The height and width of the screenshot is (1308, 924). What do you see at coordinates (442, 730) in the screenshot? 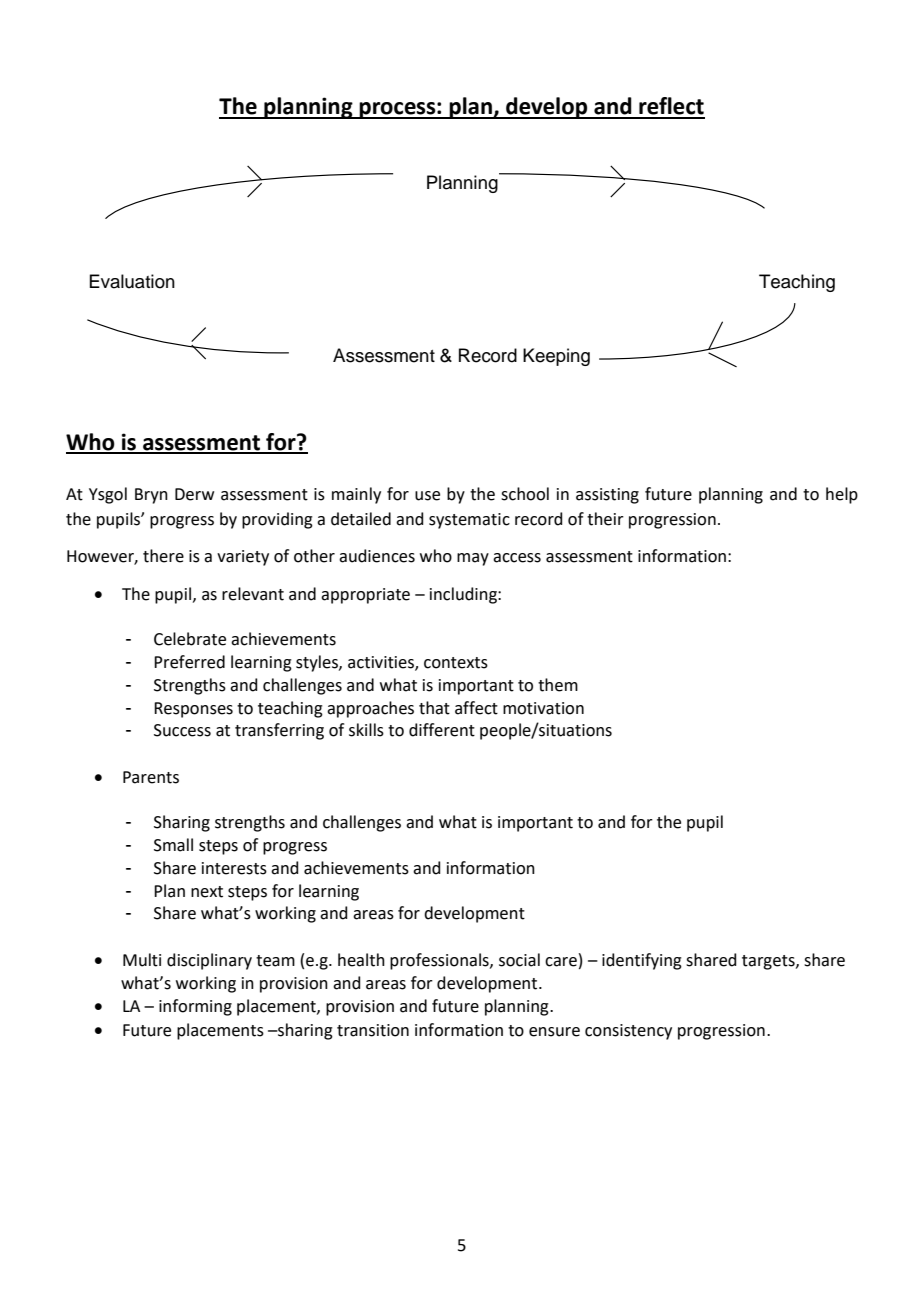
I see `different` at bounding box center [442, 730].
